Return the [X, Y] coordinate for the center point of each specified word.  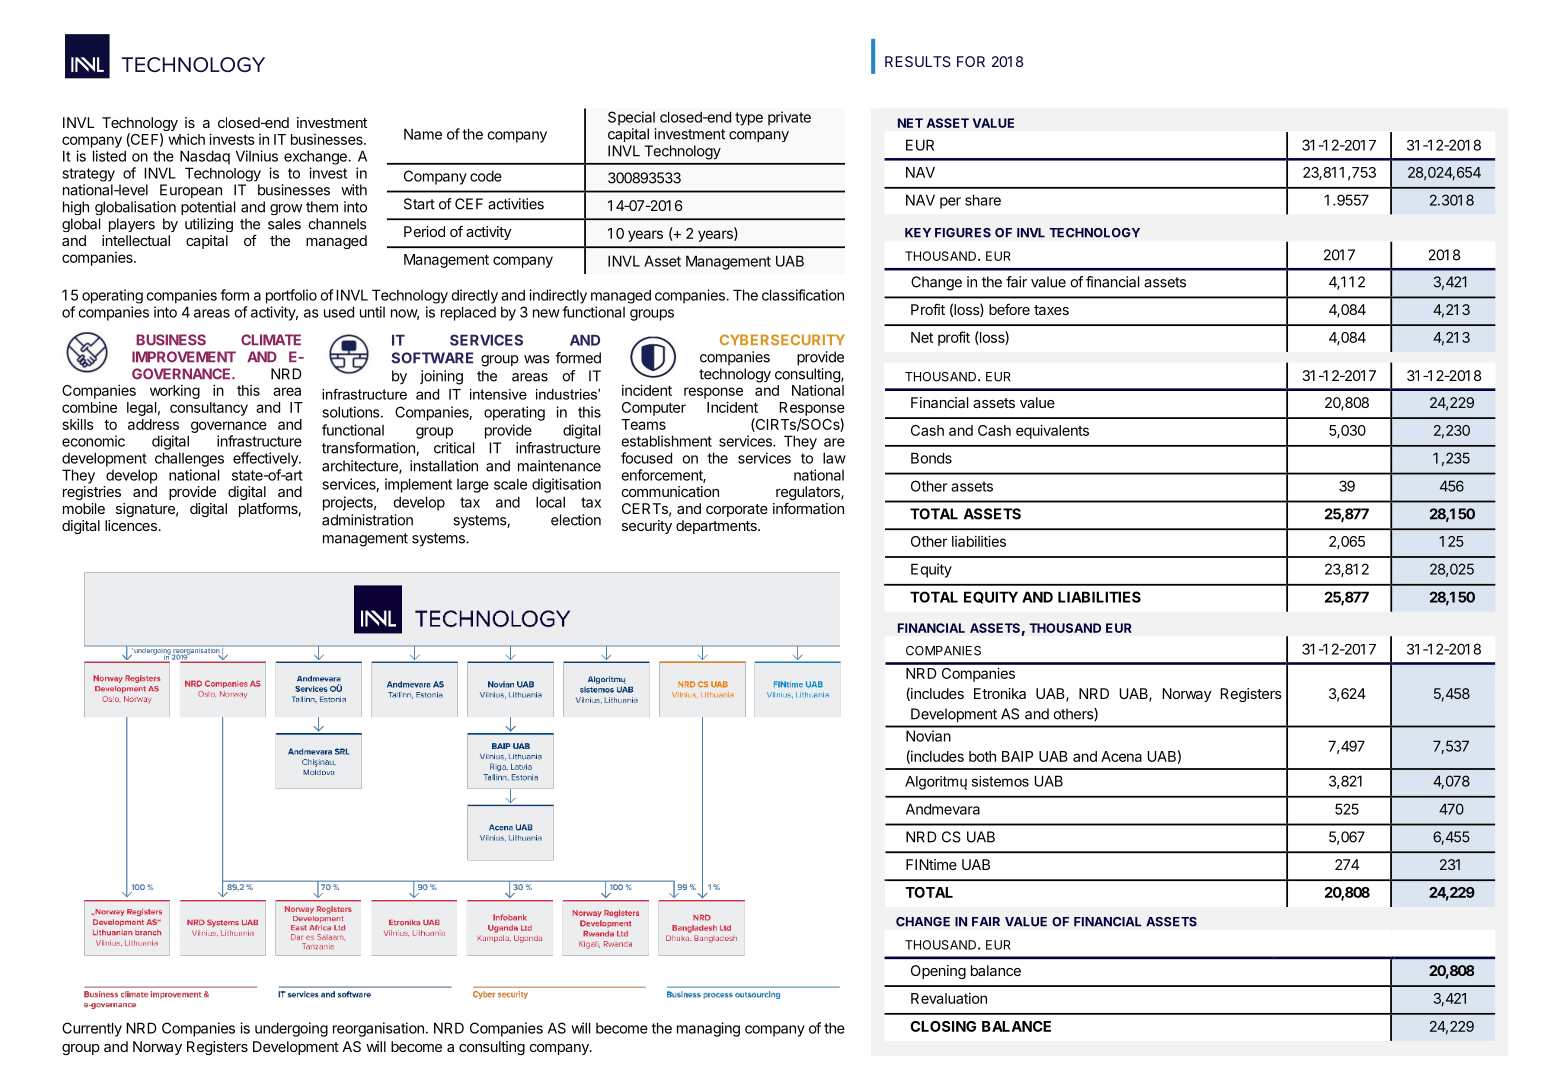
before [1009, 309]
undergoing [291, 1029]
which [186, 139]
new [546, 313]
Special [631, 118]
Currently [92, 1029]
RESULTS [918, 61]
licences [131, 525]
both [982, 756]
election [576, 520]
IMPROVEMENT [184, 357]
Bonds [931, 458]
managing [708, 1029]
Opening [938, 972]
